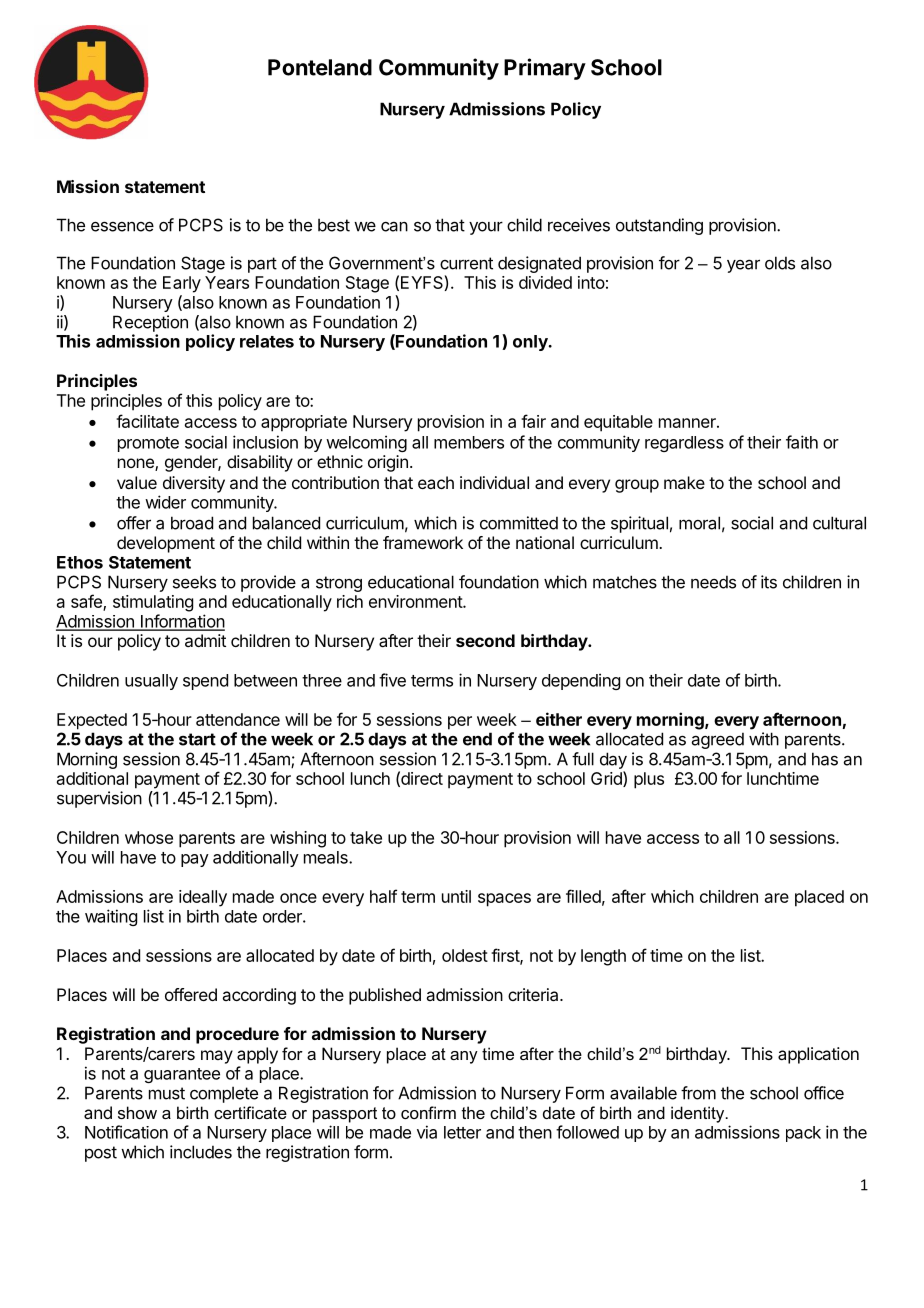 This screenshot has height=1308, width=924. I want to click on environment, so click(416, 601).
